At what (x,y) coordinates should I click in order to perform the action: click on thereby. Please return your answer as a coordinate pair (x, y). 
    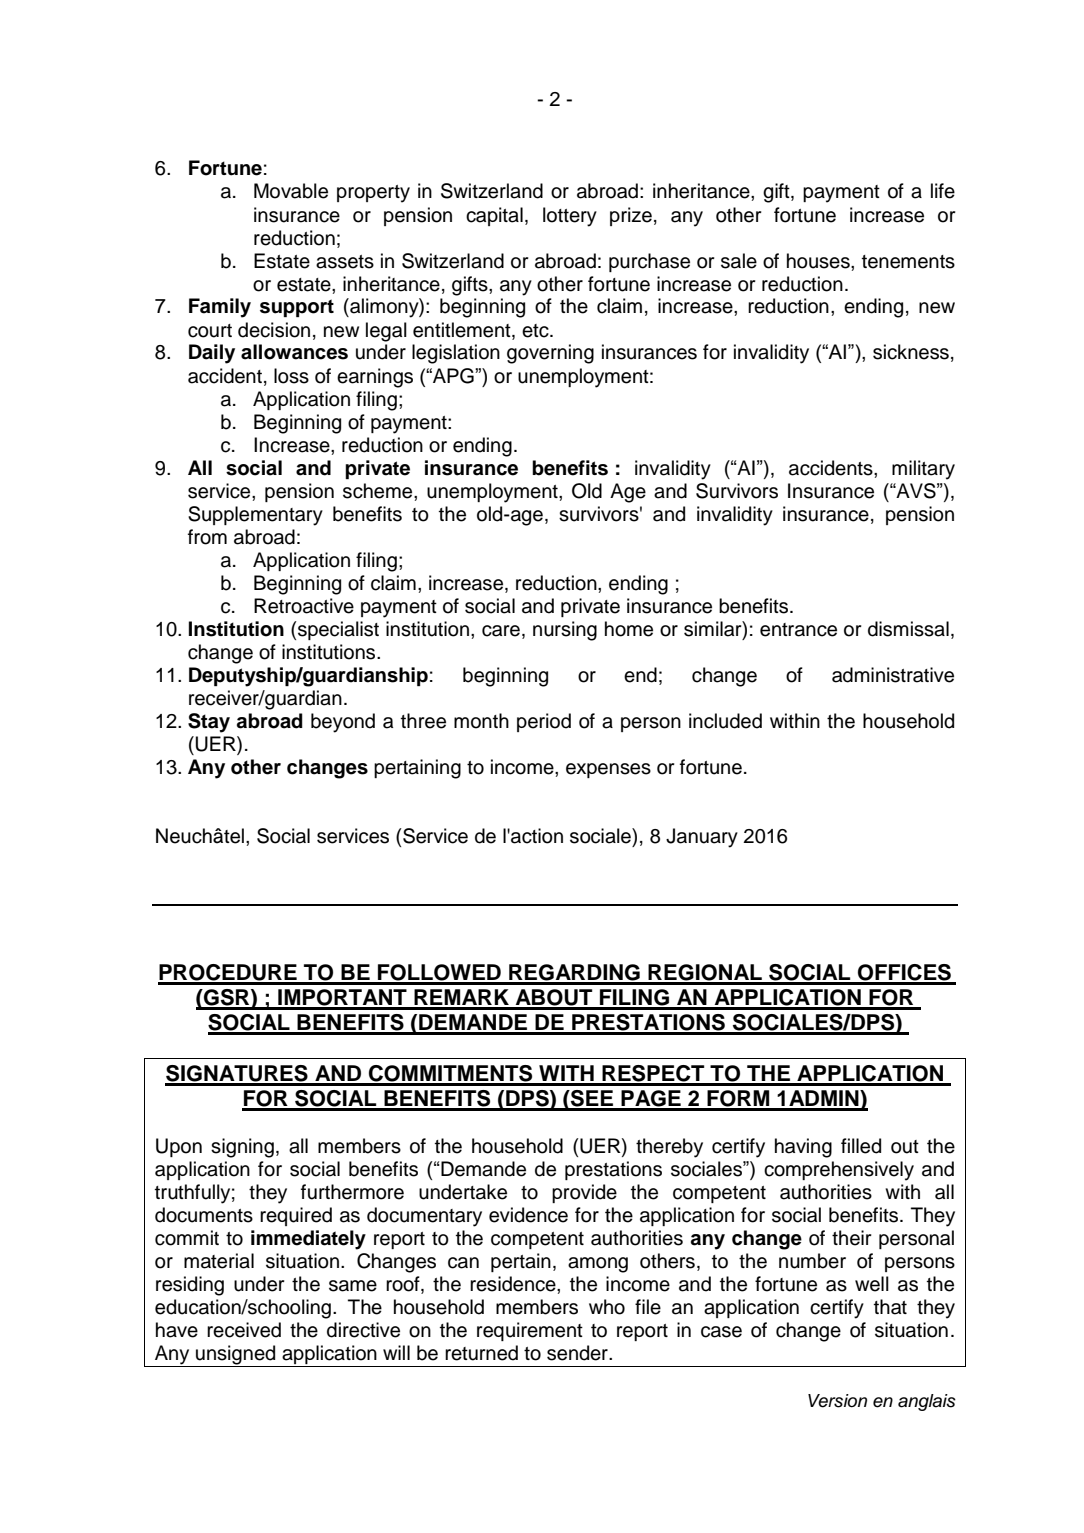
    Looking at the image, I should click on (669, 1148).
